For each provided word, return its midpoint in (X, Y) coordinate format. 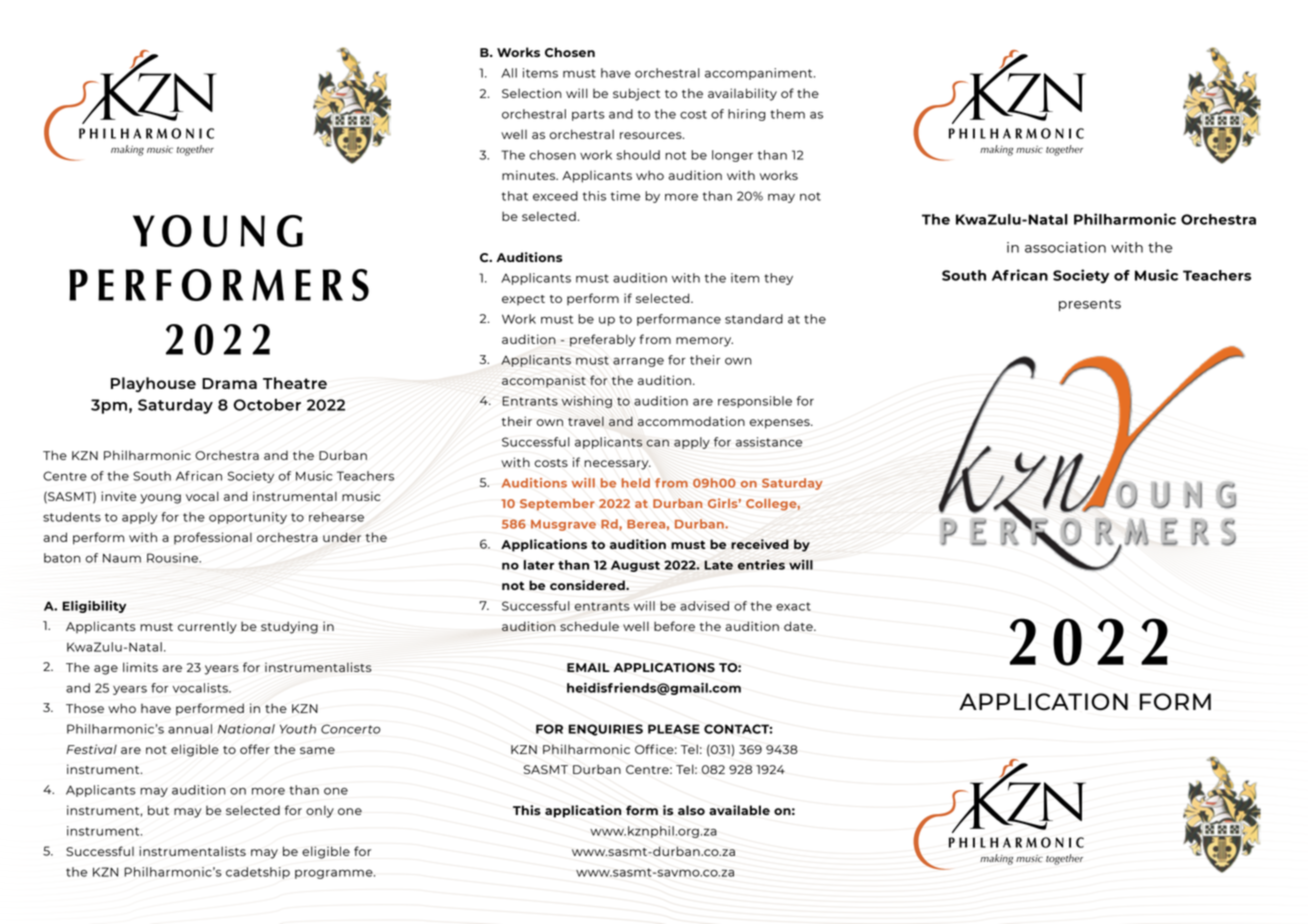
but (158, 810)
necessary (617, 465)
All (509, 73)
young (160, 499)
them (787, 114)
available (739, 810)
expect (523, 300)
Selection (532, 93)
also (691, 810)
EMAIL (588, 667)
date (799, 626)
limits (140, 667)
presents (1090, 305)
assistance (769, 442)
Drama (229, 383)
